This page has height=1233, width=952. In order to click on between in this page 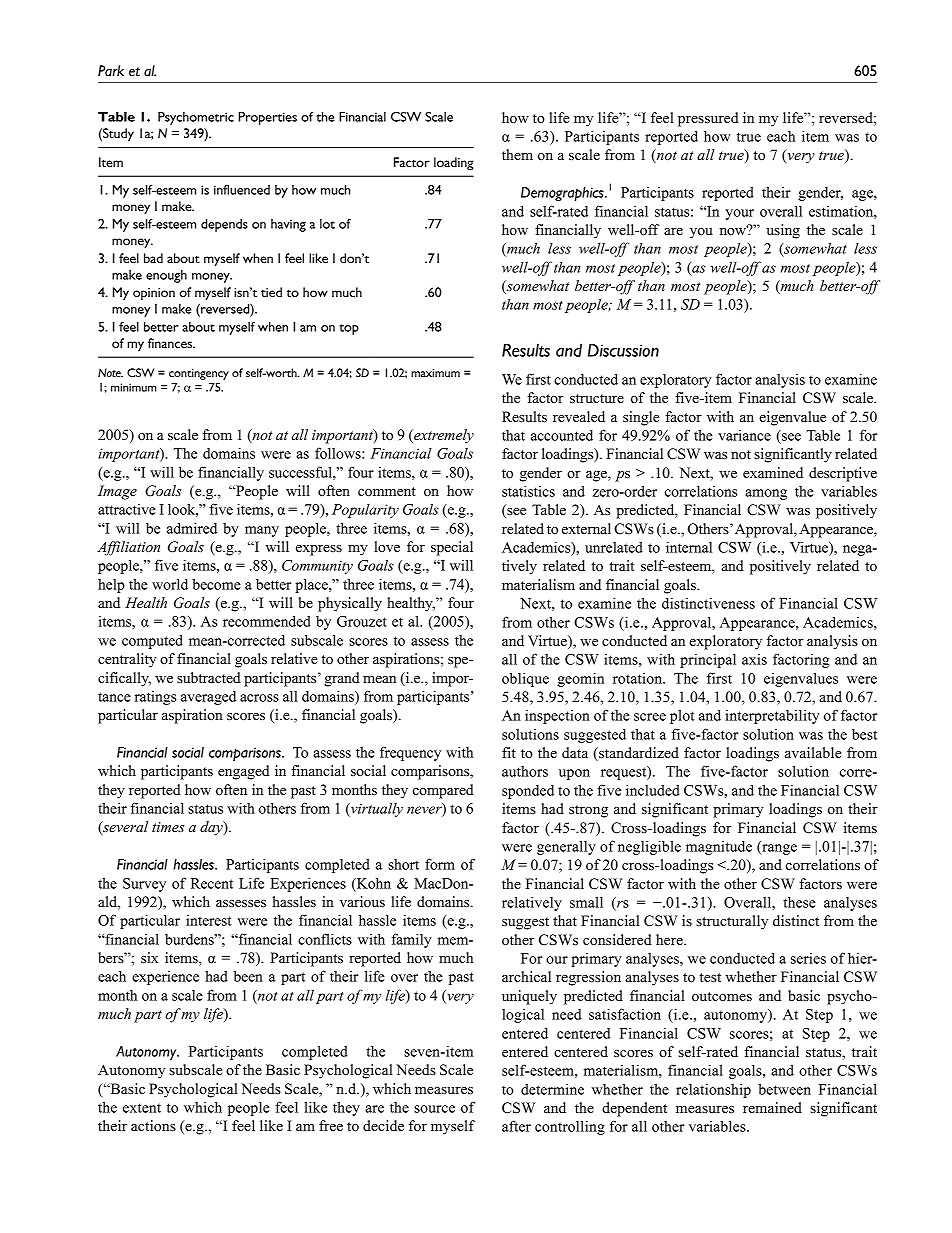, I will do `click(784, 1089)`.
